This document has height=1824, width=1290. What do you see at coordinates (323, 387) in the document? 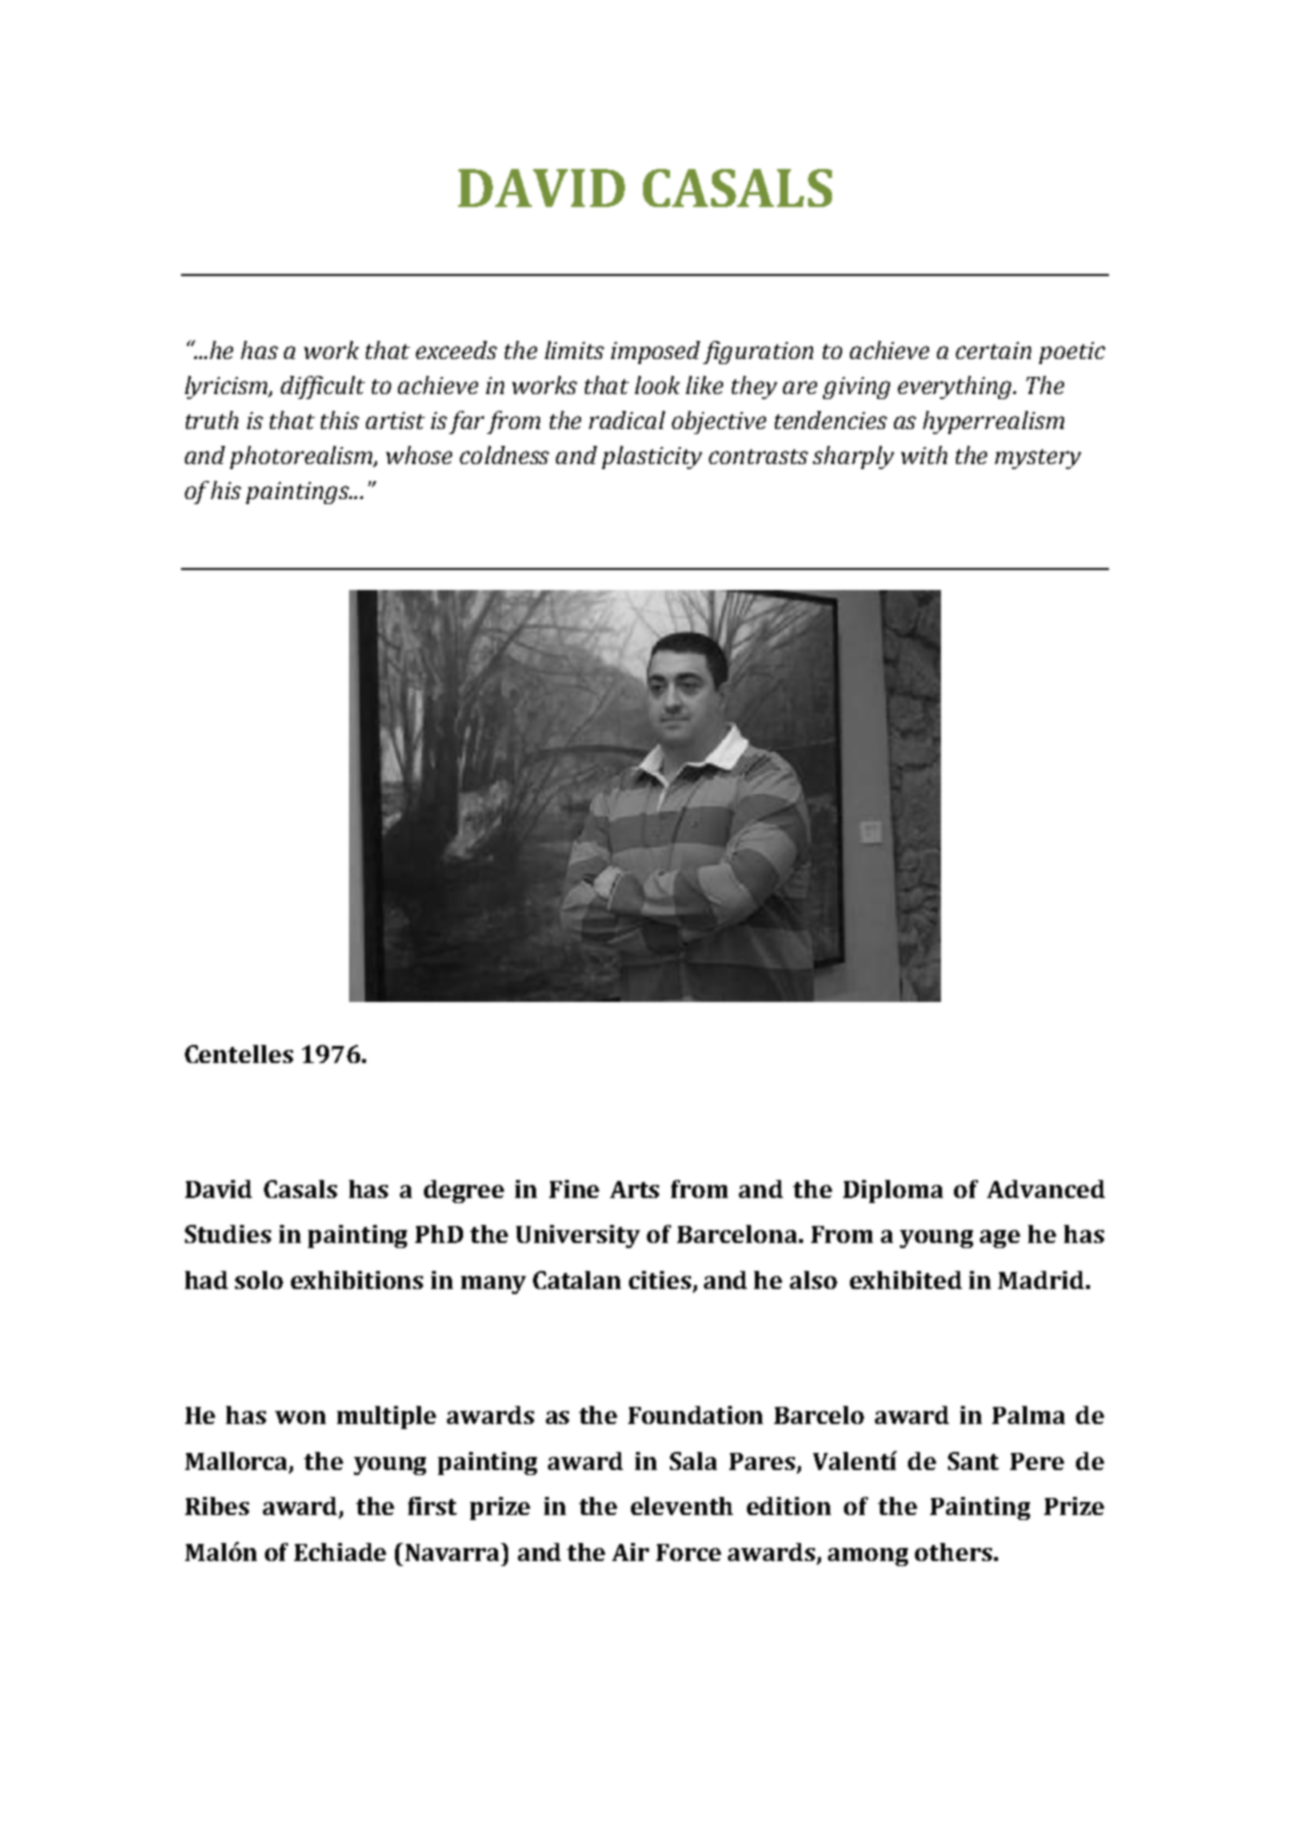
I see `difficult` at bounding box center [323, 387].
